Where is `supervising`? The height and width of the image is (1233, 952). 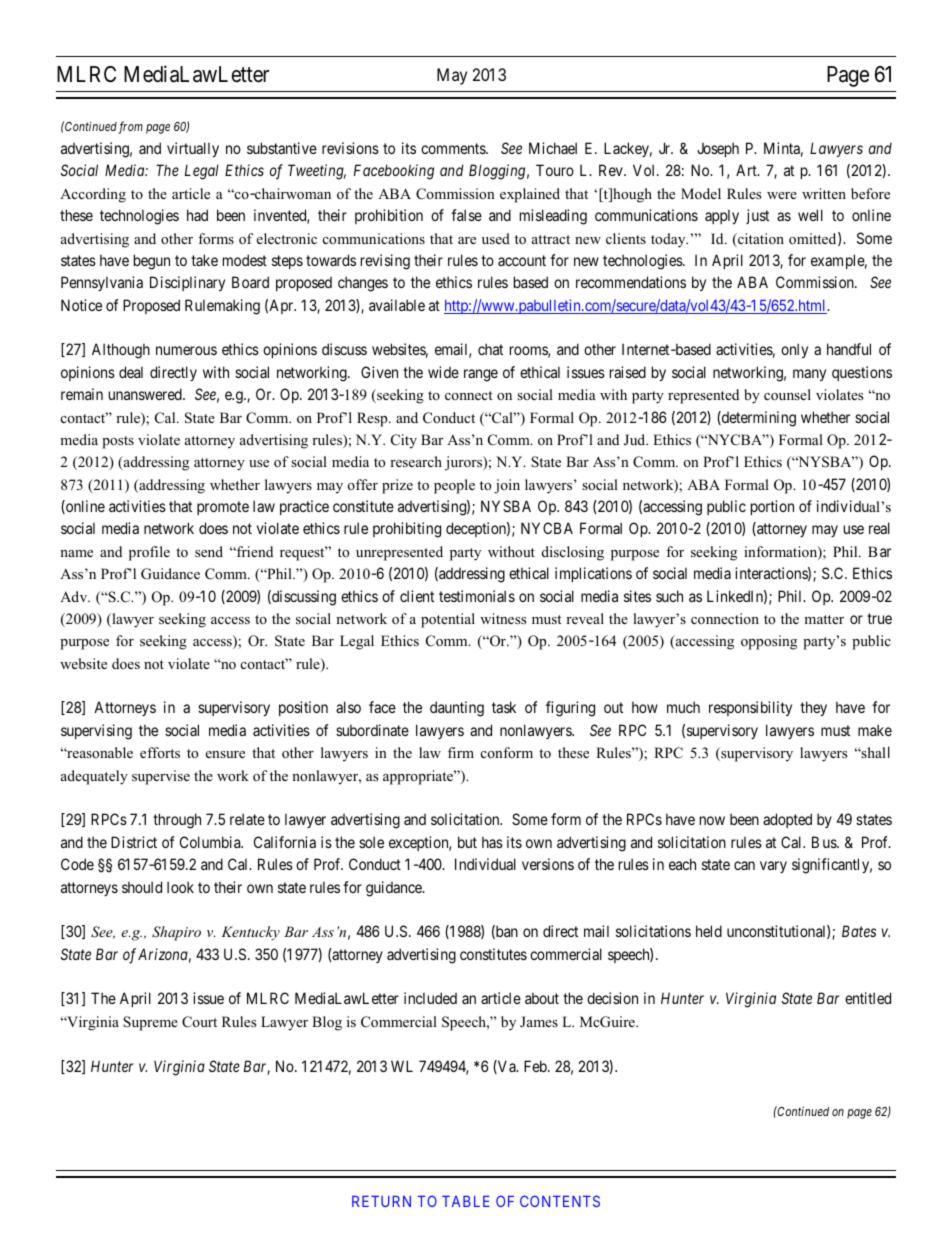 supervising is located at coordinates (96, 732).
